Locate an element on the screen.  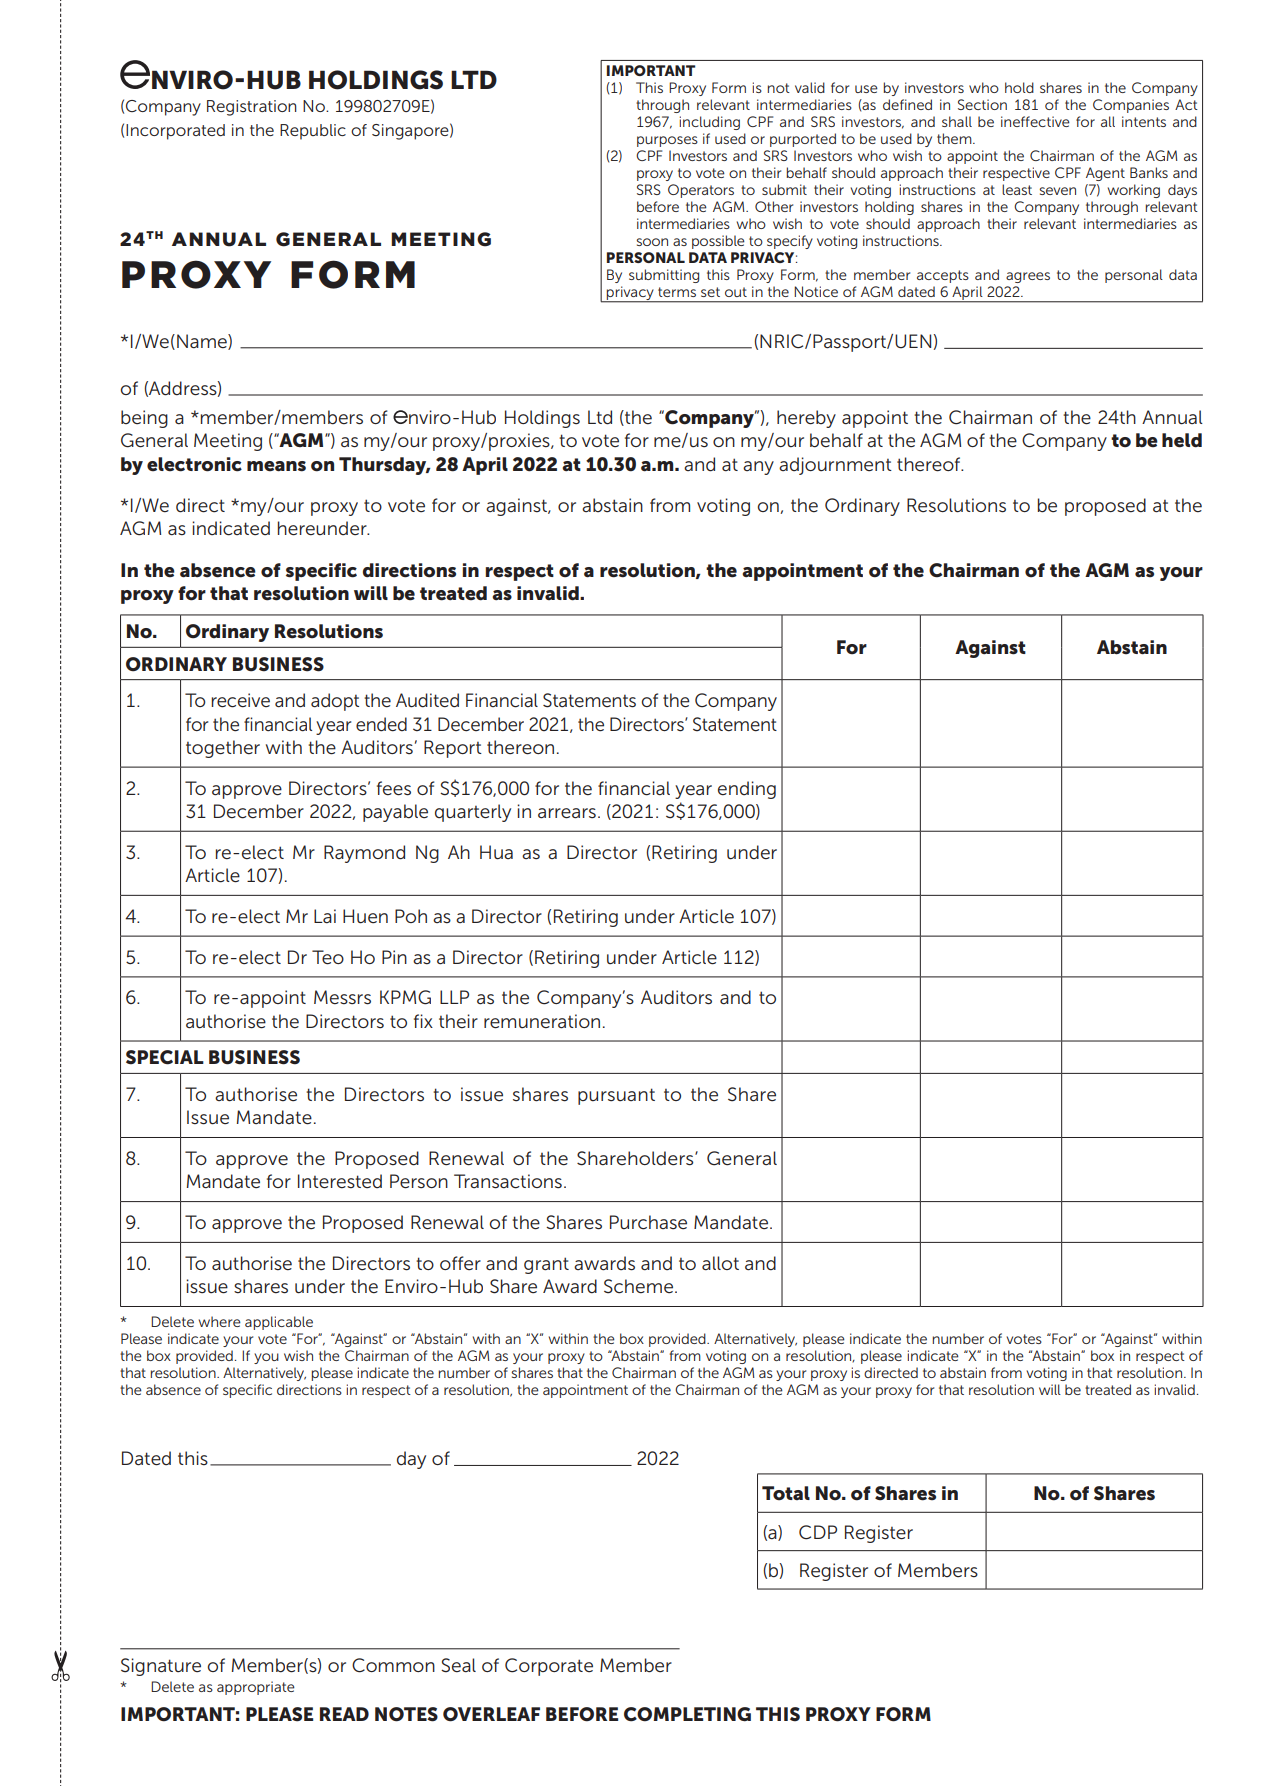
purposes is located at coordinates (667, 141).
